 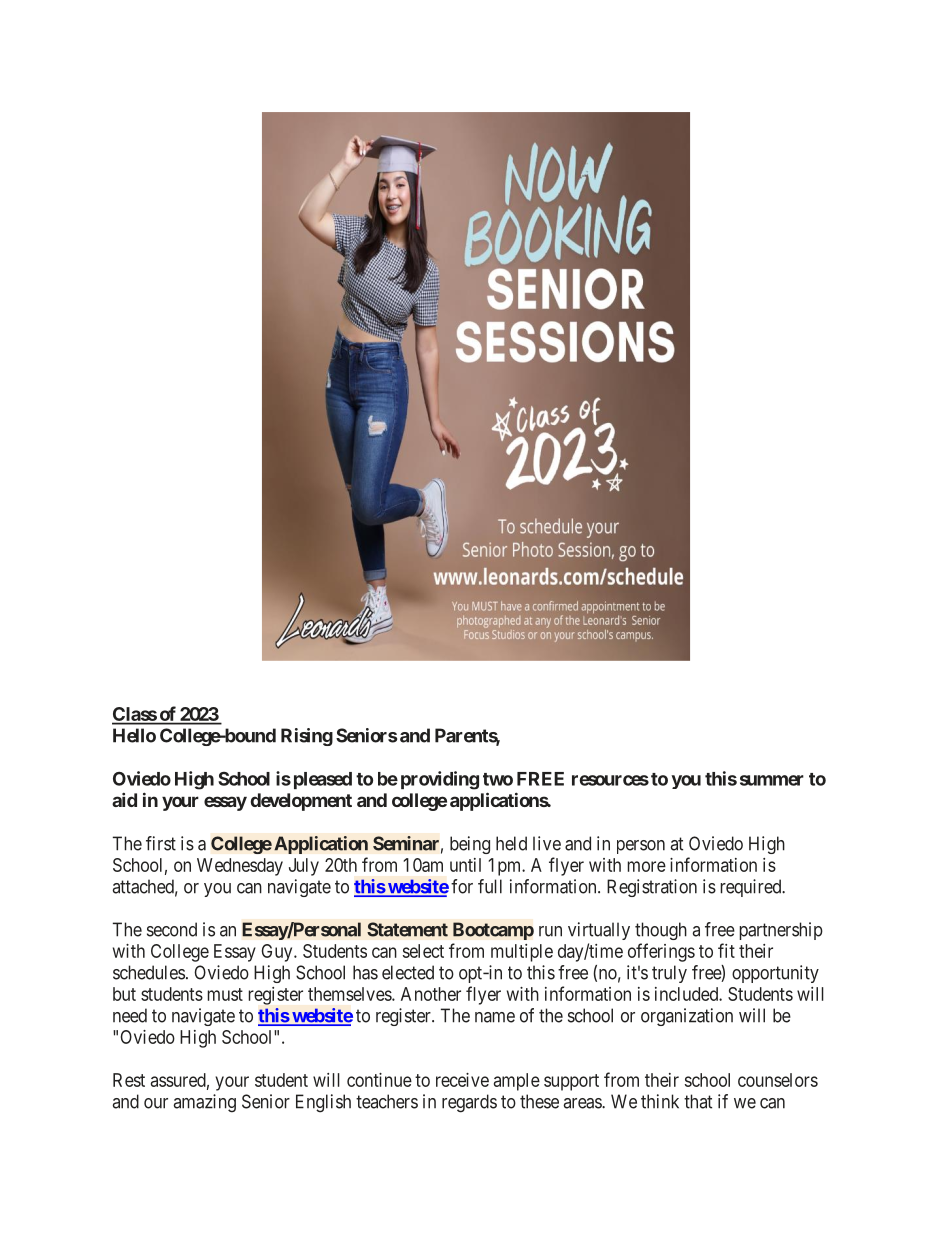 What do you see at coordinates (440, 780) in the page?
I see `providing` at bounding box center [440, 780].
